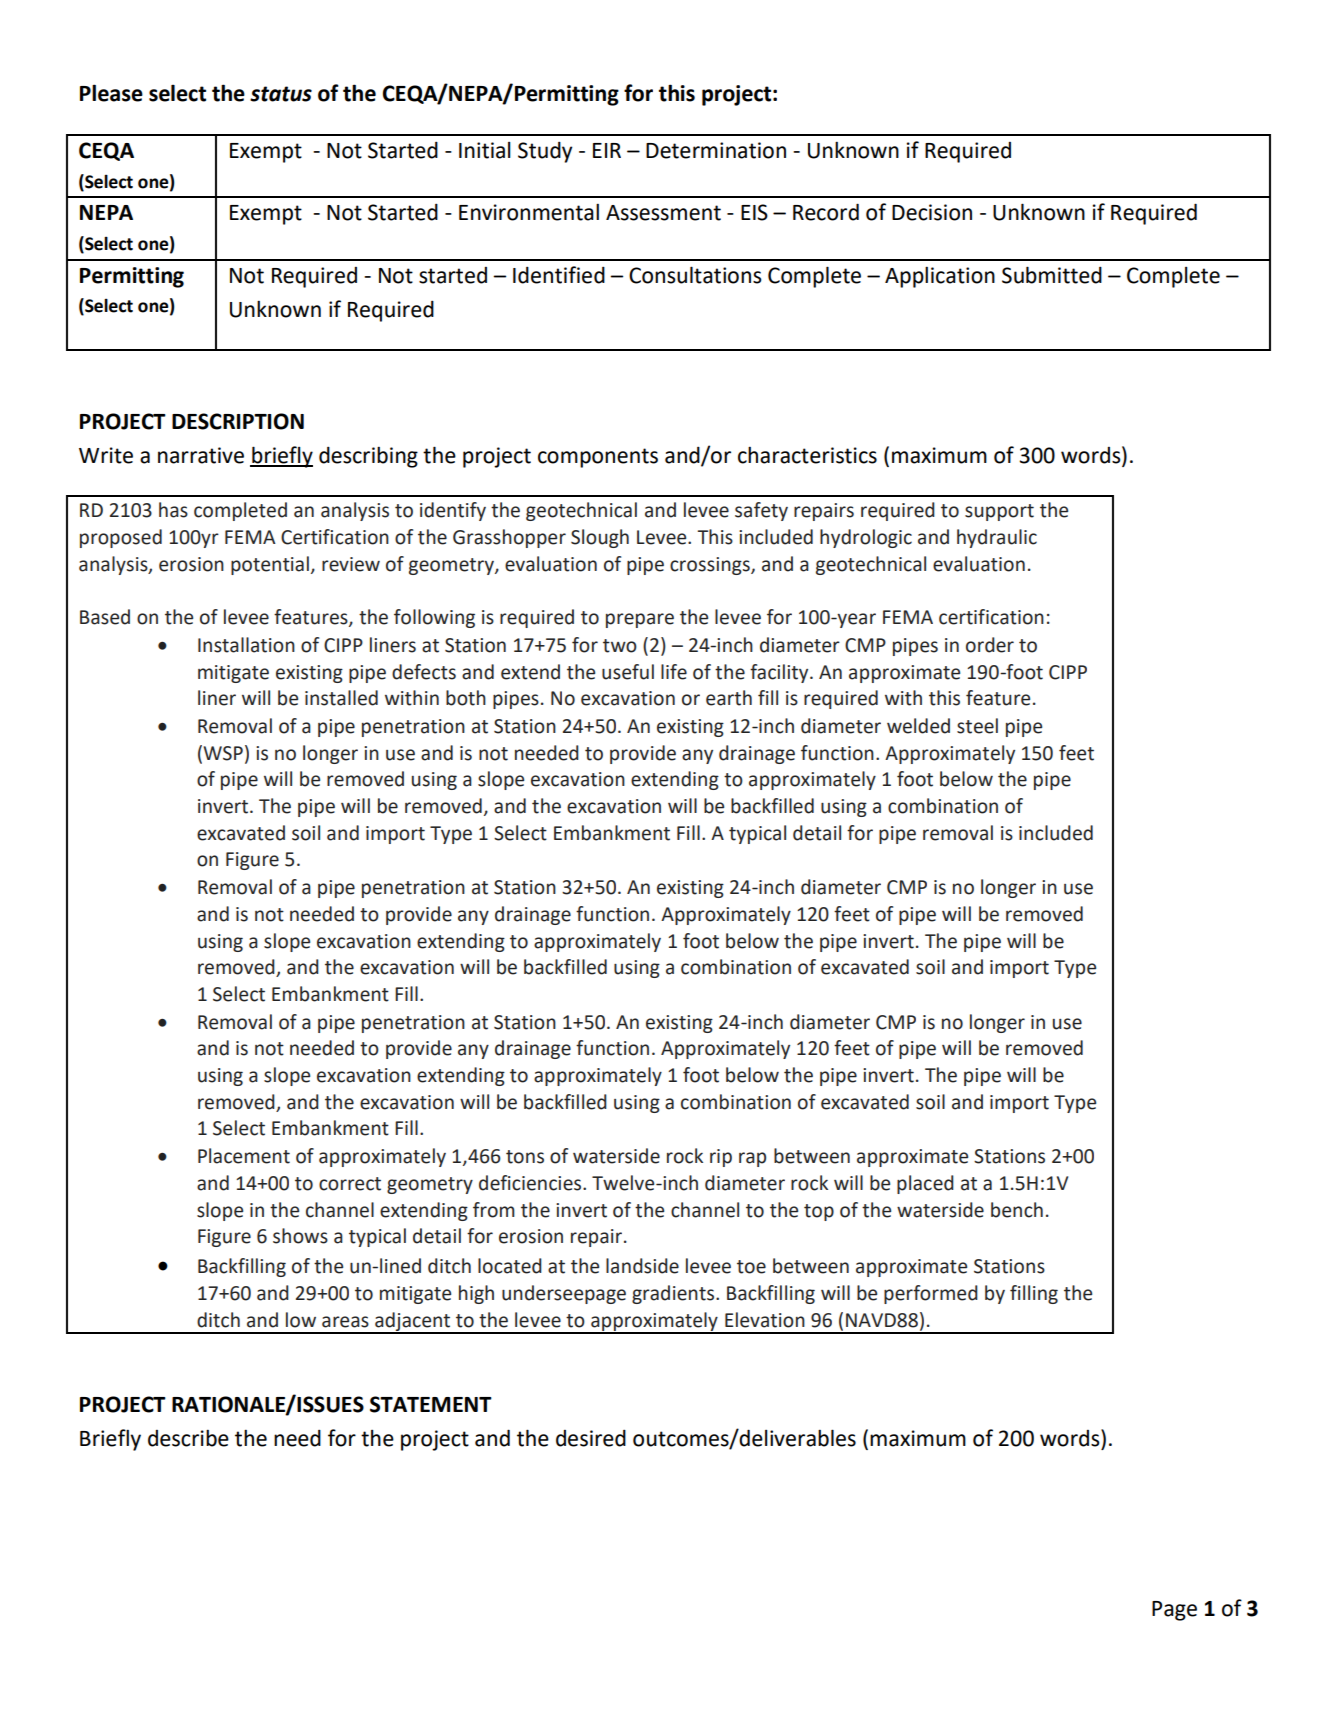  I want to click on desired, so click(591, 1438).
